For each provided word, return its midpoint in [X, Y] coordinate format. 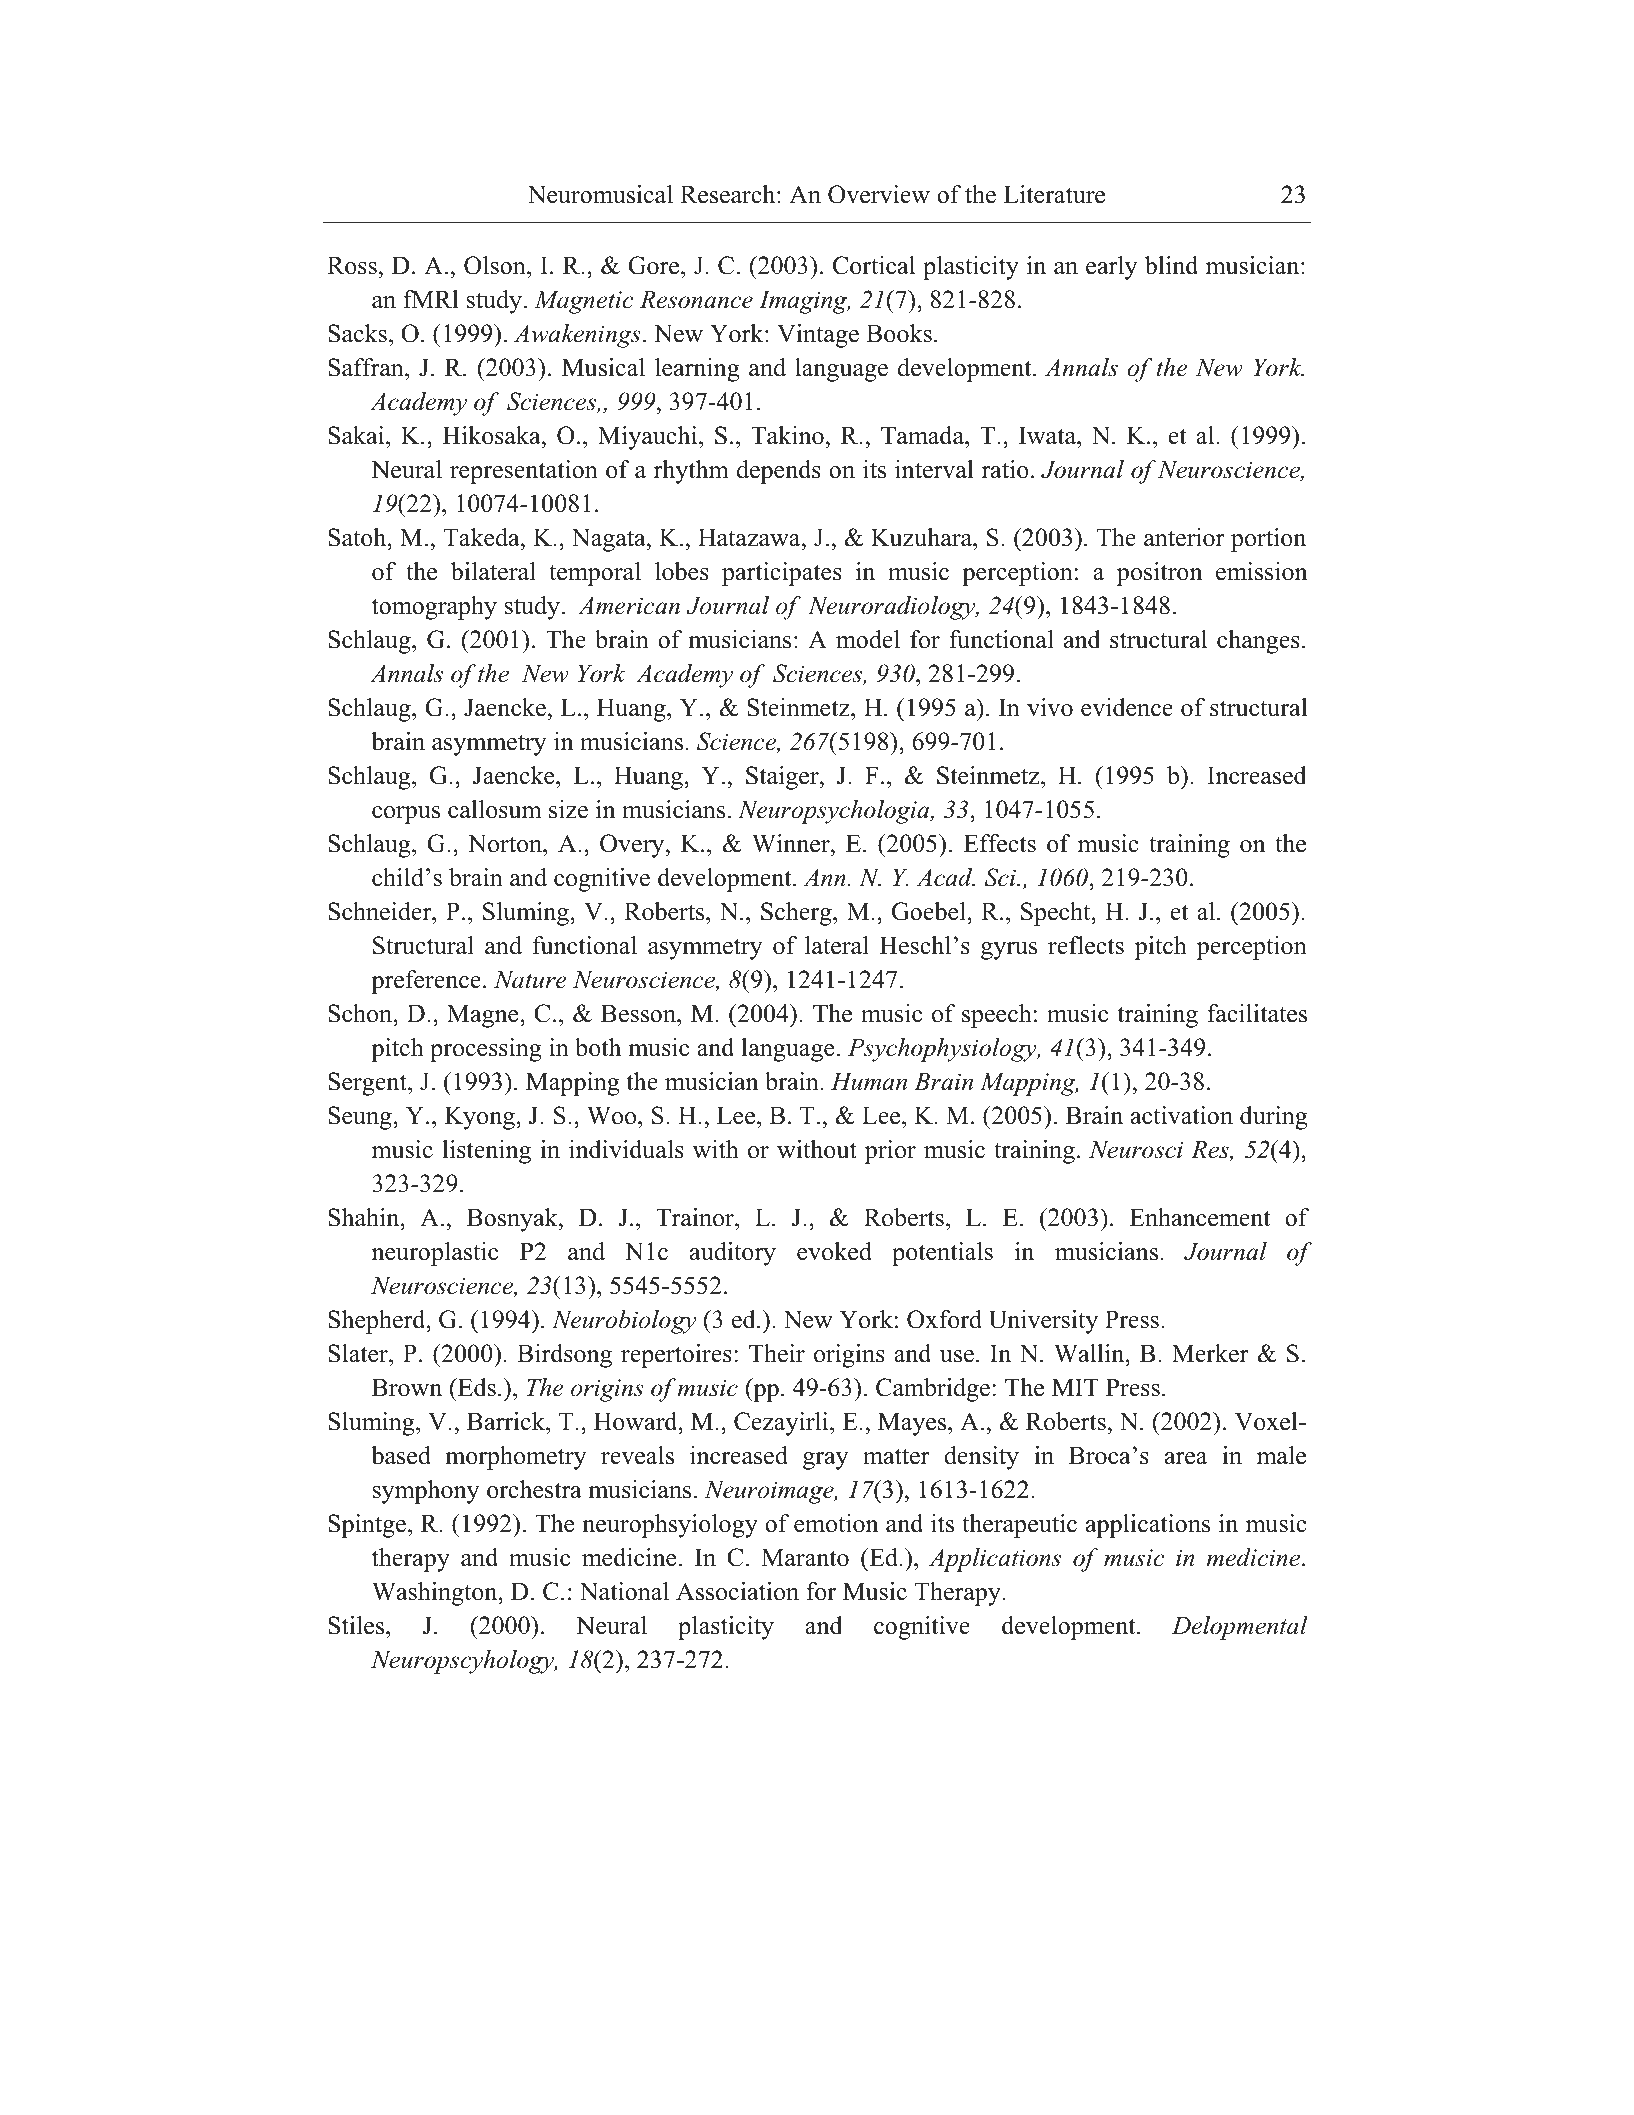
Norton [506, 843]
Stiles [357, 1627]
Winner [792, 843]
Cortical [874, 265]
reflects [1086, 945]
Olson [496, 265]
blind [1171, 265]
